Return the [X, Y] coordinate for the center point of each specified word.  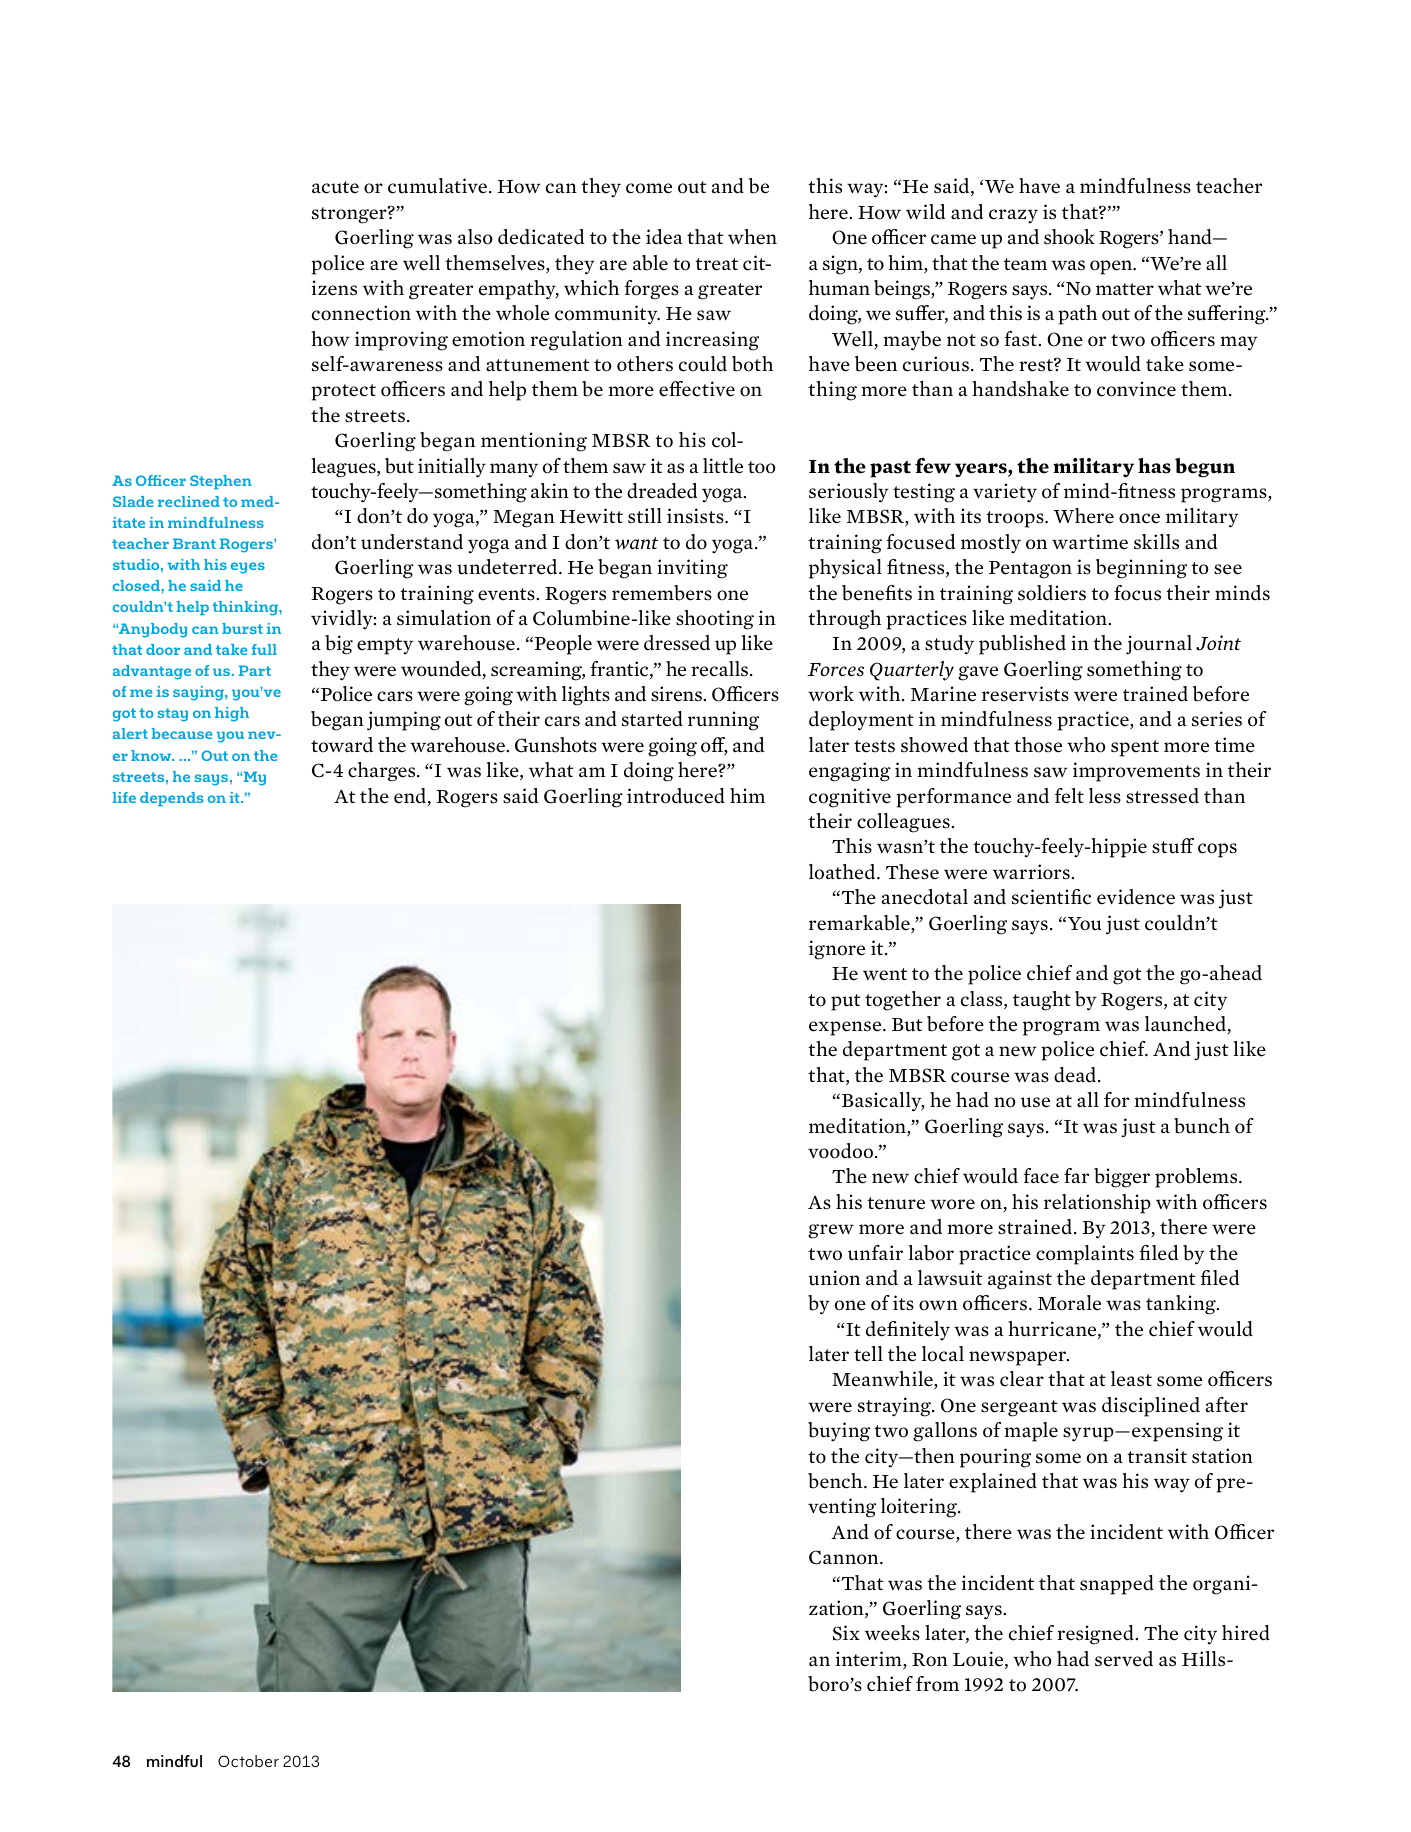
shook [1069, 237]
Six [846, 1633]
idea [664, 237]
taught [1042, 1001]
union [834, 1278]
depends [171, 799]
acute [335, 187]
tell [868, 1354]
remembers [662, 593]
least [1131, 1379]
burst [242, 628]
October [248, 1761]
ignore [837, 950]
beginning [1141, 569]
